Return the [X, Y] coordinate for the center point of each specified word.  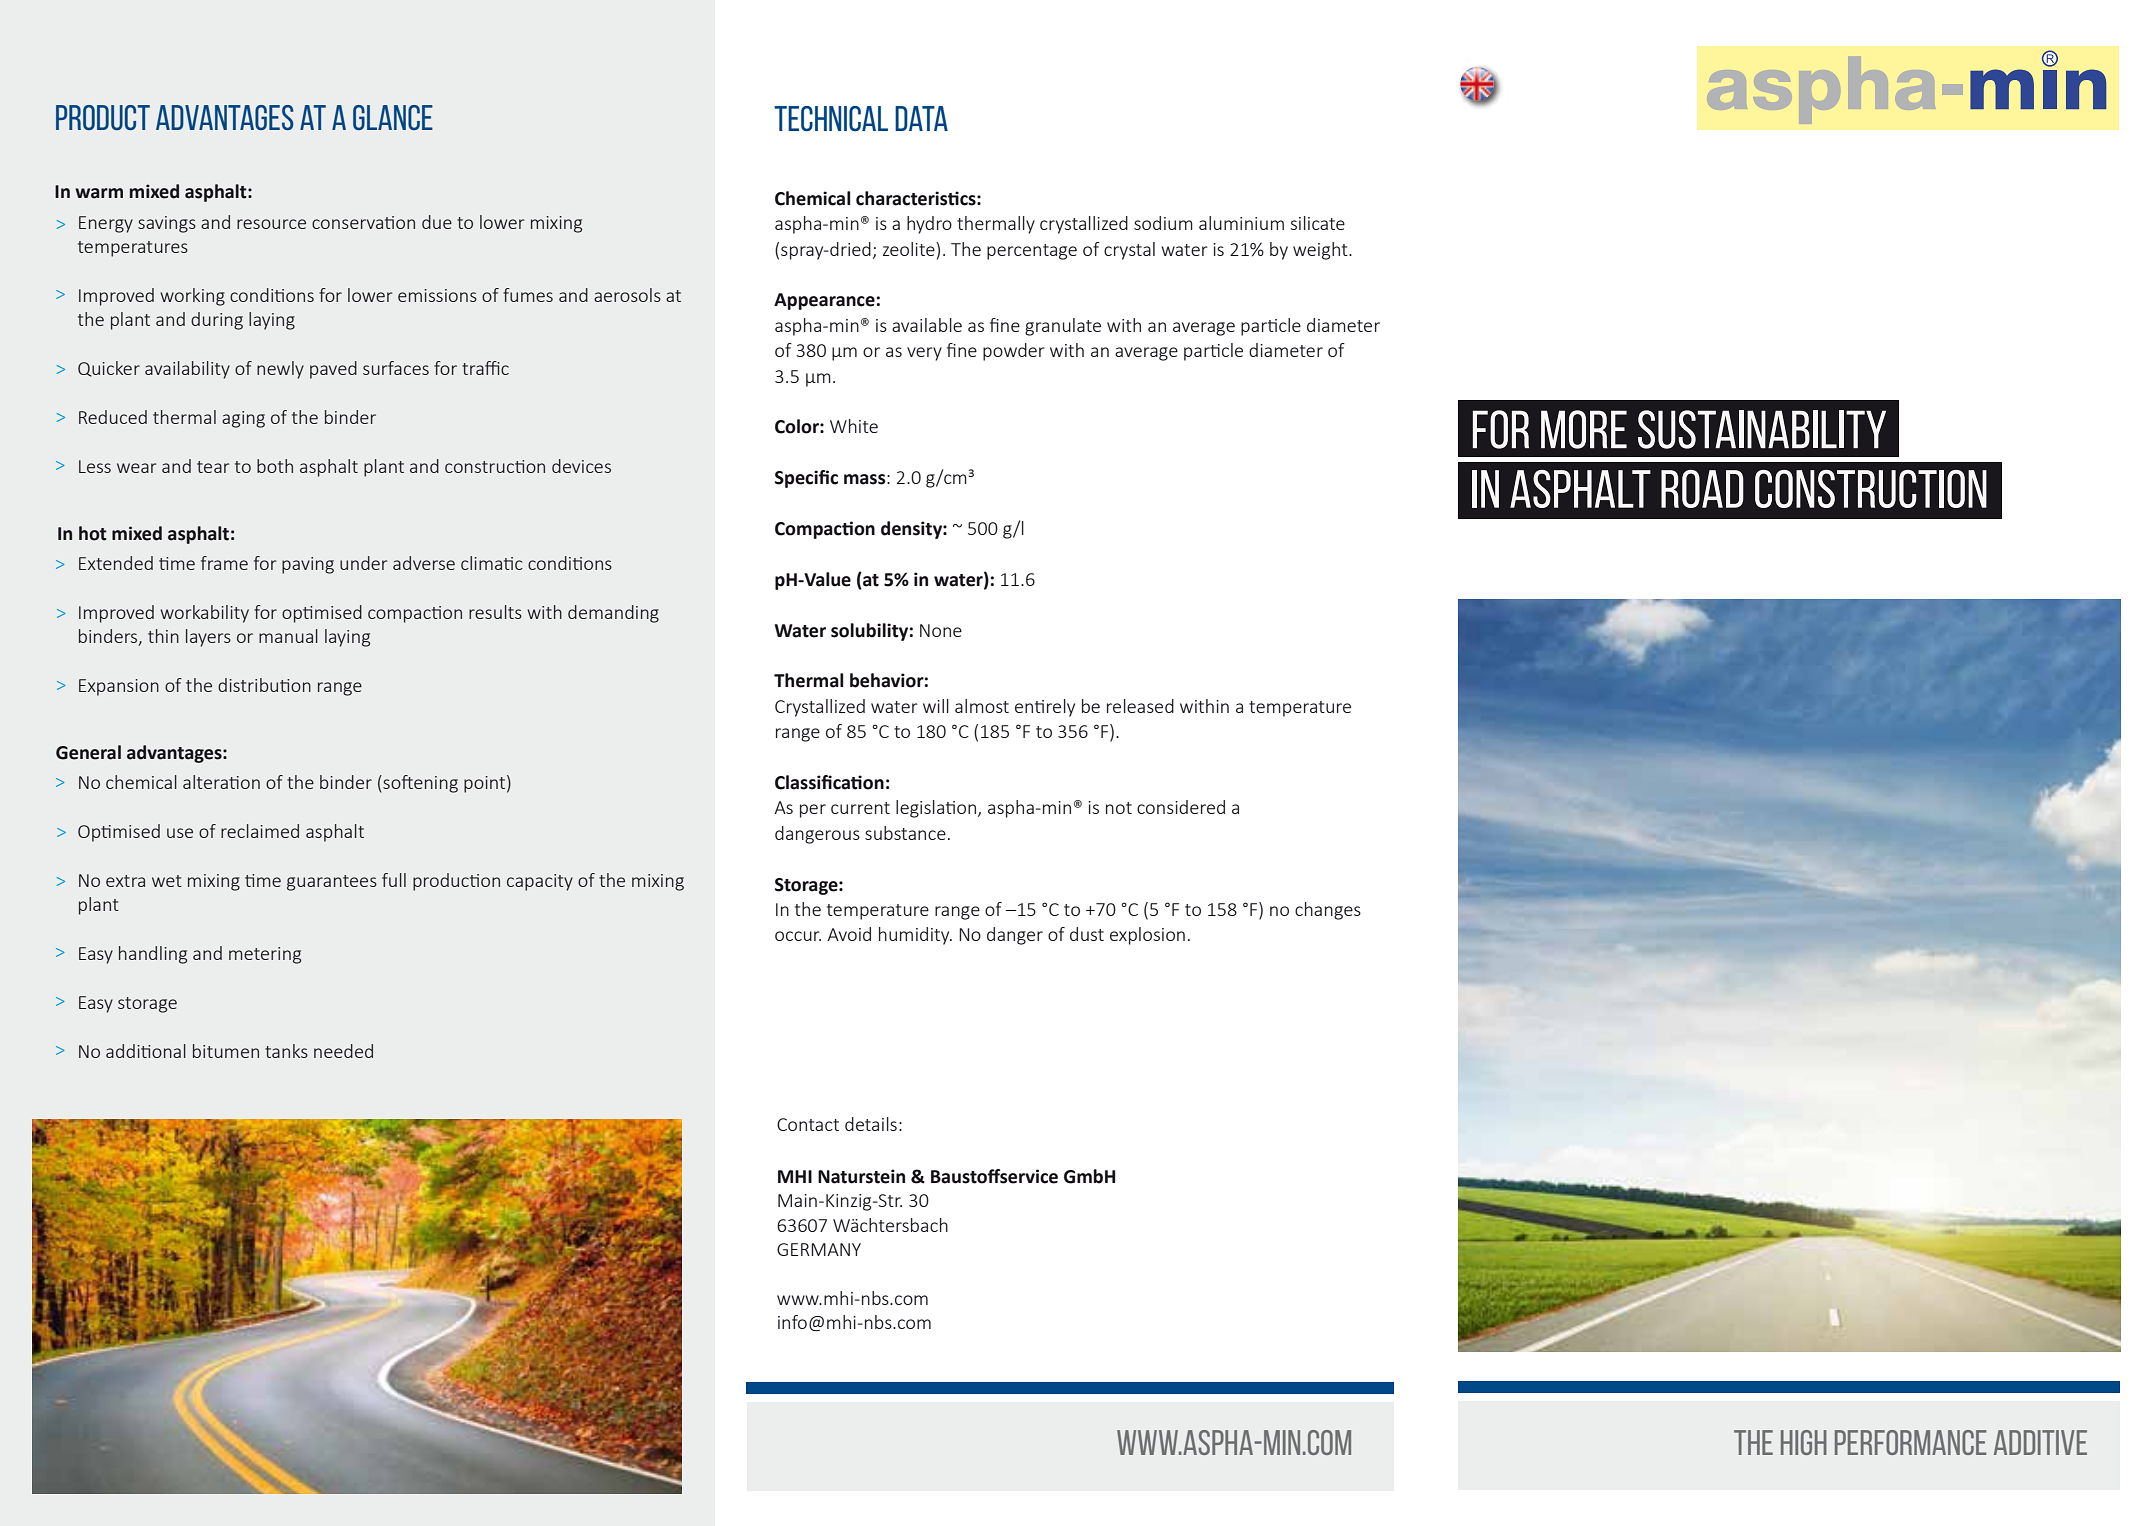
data [921, 118]
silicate [1318, 223]
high [1804, 1442]
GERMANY [819, 1249]
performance [1910, 1442]
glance [393, 117]
